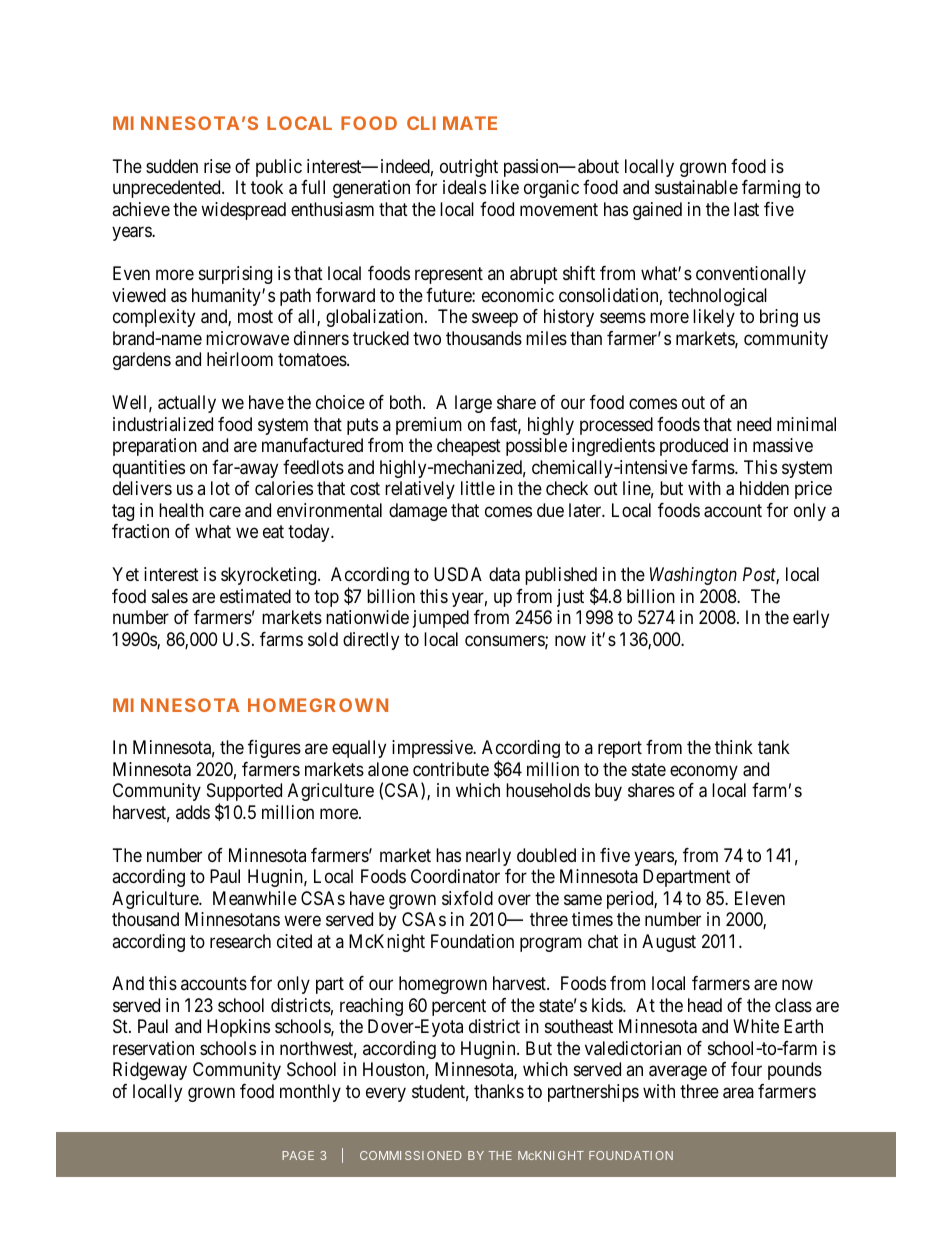 The image size is (952, 1233). What do you see at coordinates (168, 189) in the screenshot?
I see `unprecedented` at bounding box center [168, 189].
